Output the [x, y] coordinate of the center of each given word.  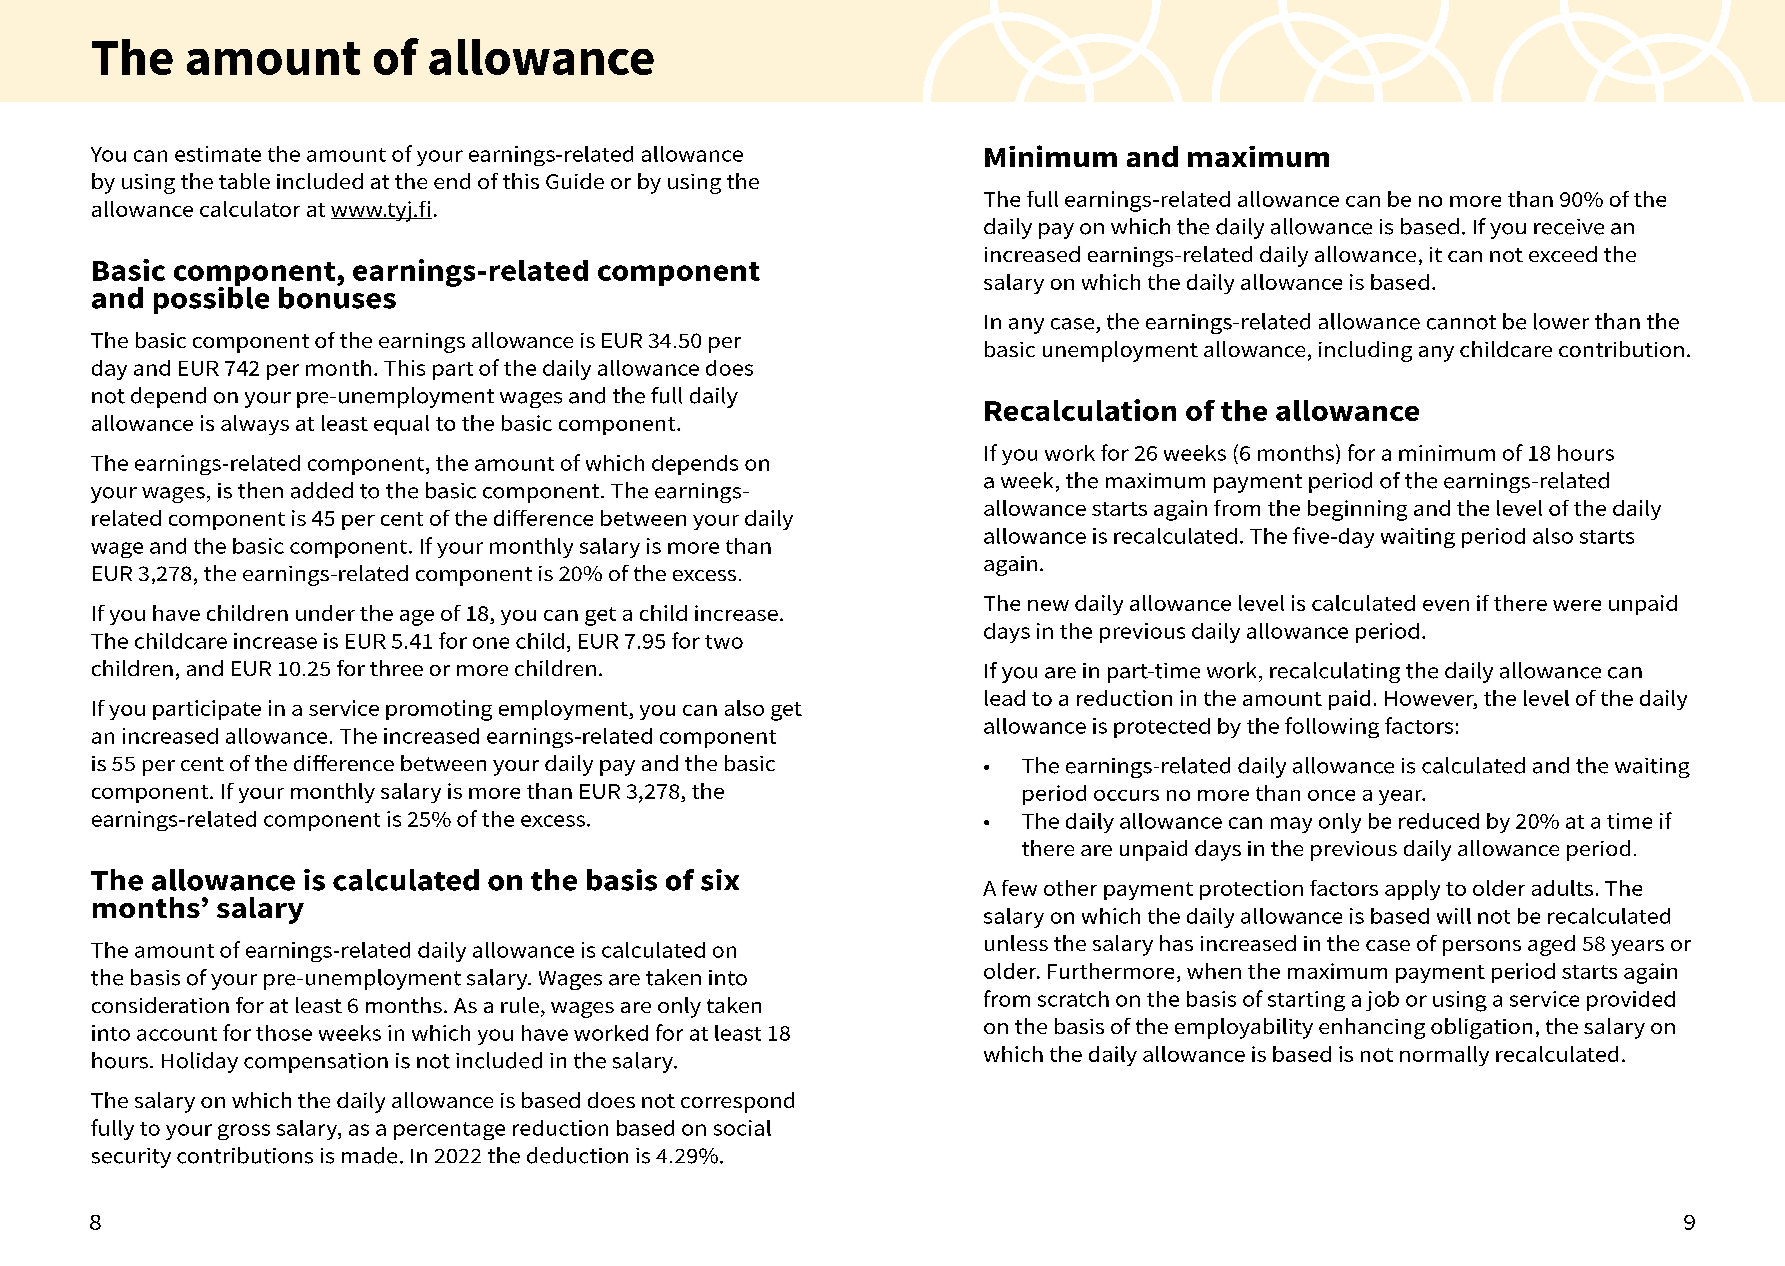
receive [1569, 227]
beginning [1357, 510]
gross [244, 1132]
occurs [1126, 795]
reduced [1439, 821]
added [322, 490]
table [244, 181]
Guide [575, 181]
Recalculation [1080, 410]
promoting [439, 710]
